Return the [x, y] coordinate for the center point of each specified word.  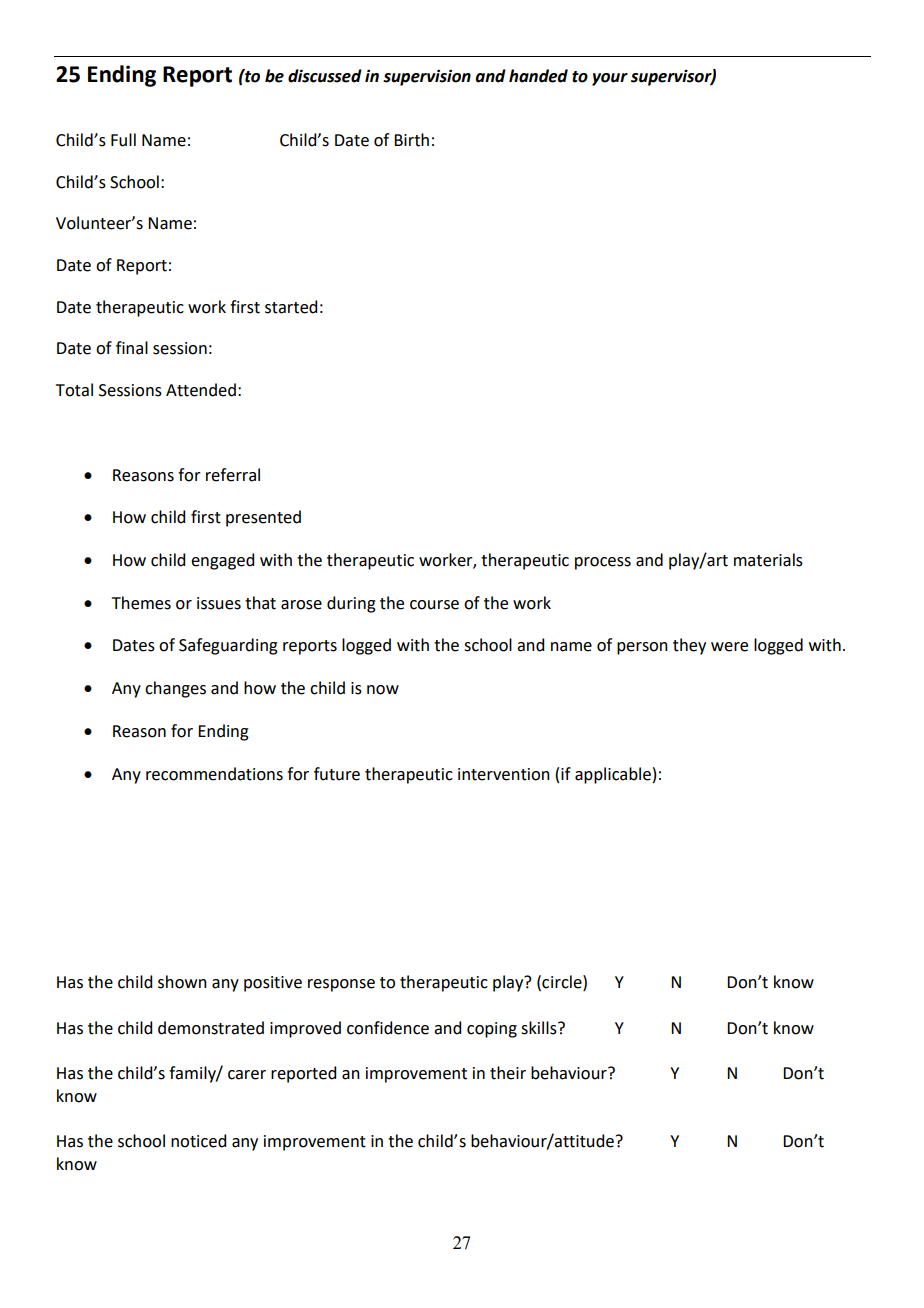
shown [182, 982]
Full [123, 140]
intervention [504, 774]
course [434, 605]
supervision [427, 77]
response [341, 985]
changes [175, 689]
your [610, 79]
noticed [198, 1141]
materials [768, 560]
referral [233, 475]
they [689, 646]
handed [538, 76]
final [132, 348]
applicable [613, 775]
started [291, 307]
